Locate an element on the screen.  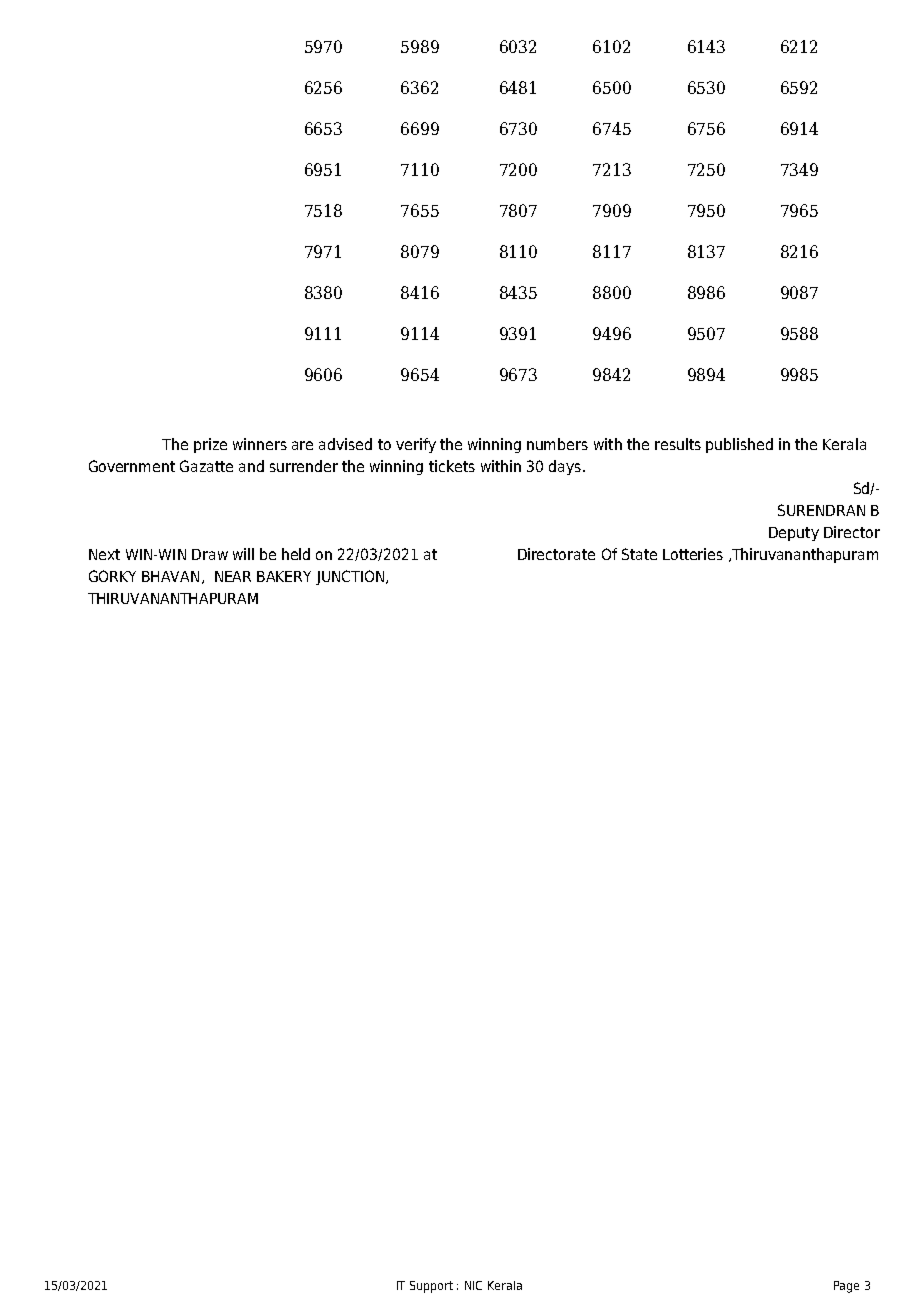
JUNCTION is located at coordinates (351, 577).
